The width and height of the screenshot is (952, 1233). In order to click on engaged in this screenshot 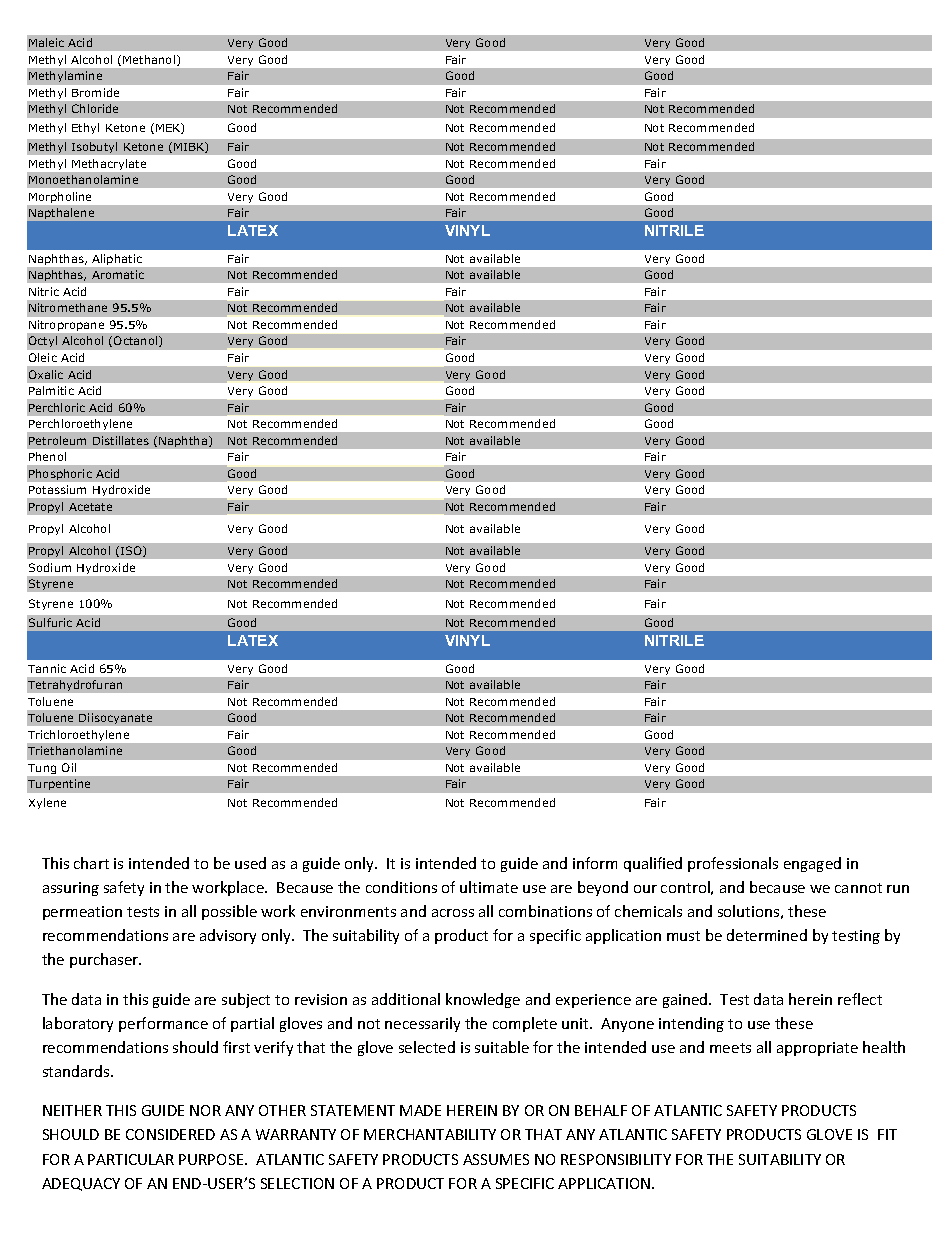, I will do `click(812, 864)`.
